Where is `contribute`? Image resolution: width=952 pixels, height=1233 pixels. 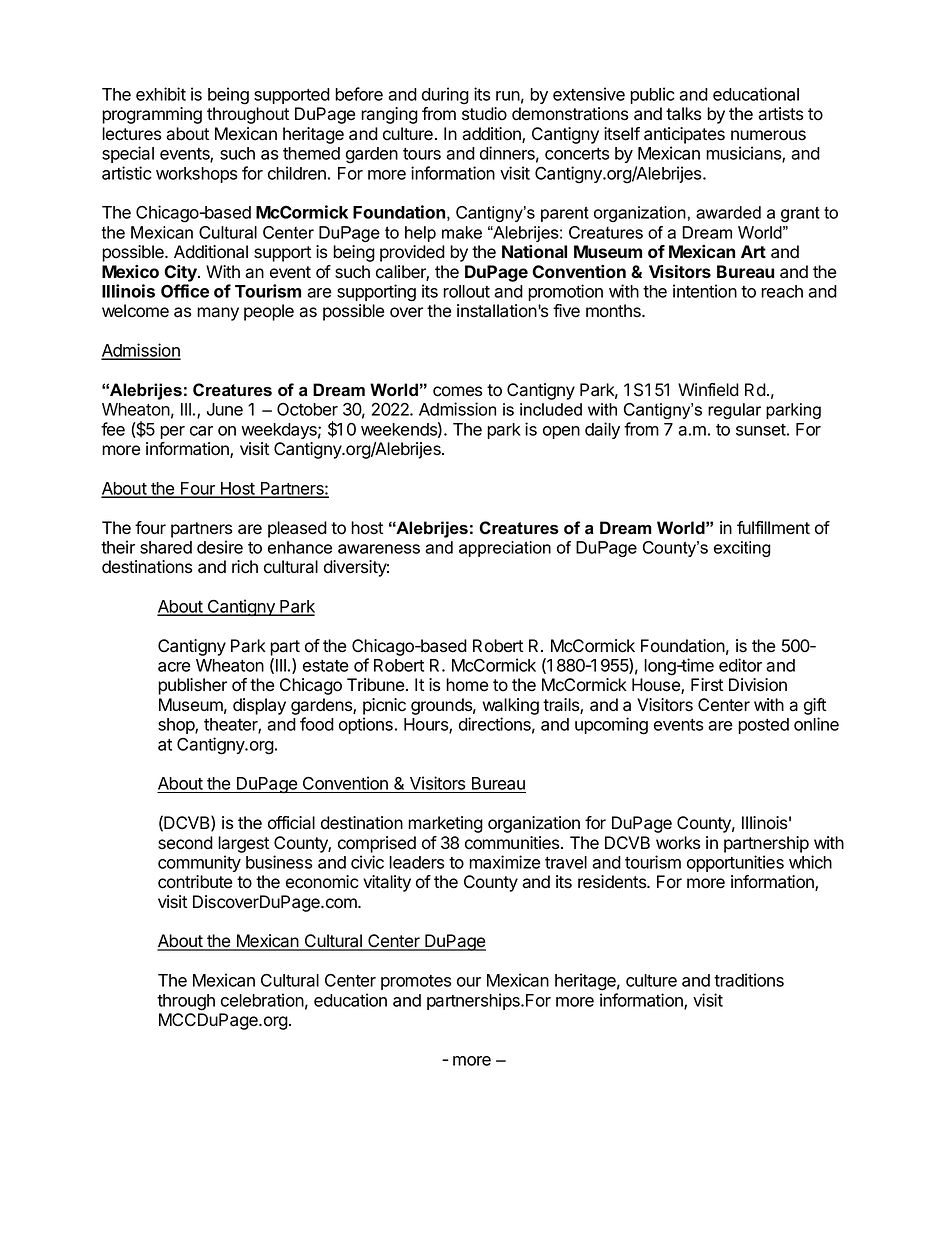
contribute is located at coordinates (195, 882).
